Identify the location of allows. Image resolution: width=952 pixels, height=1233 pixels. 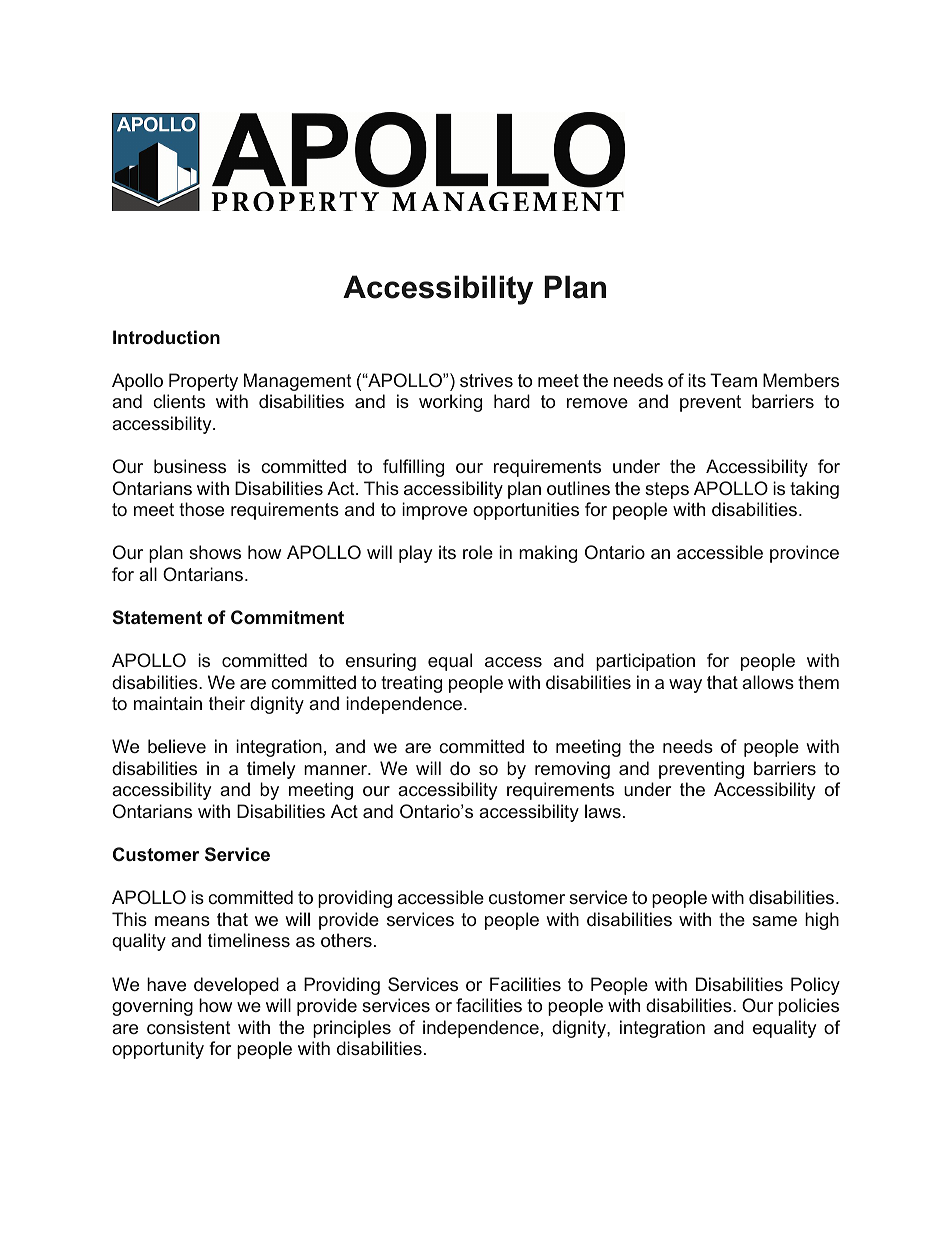
(768, 682).
